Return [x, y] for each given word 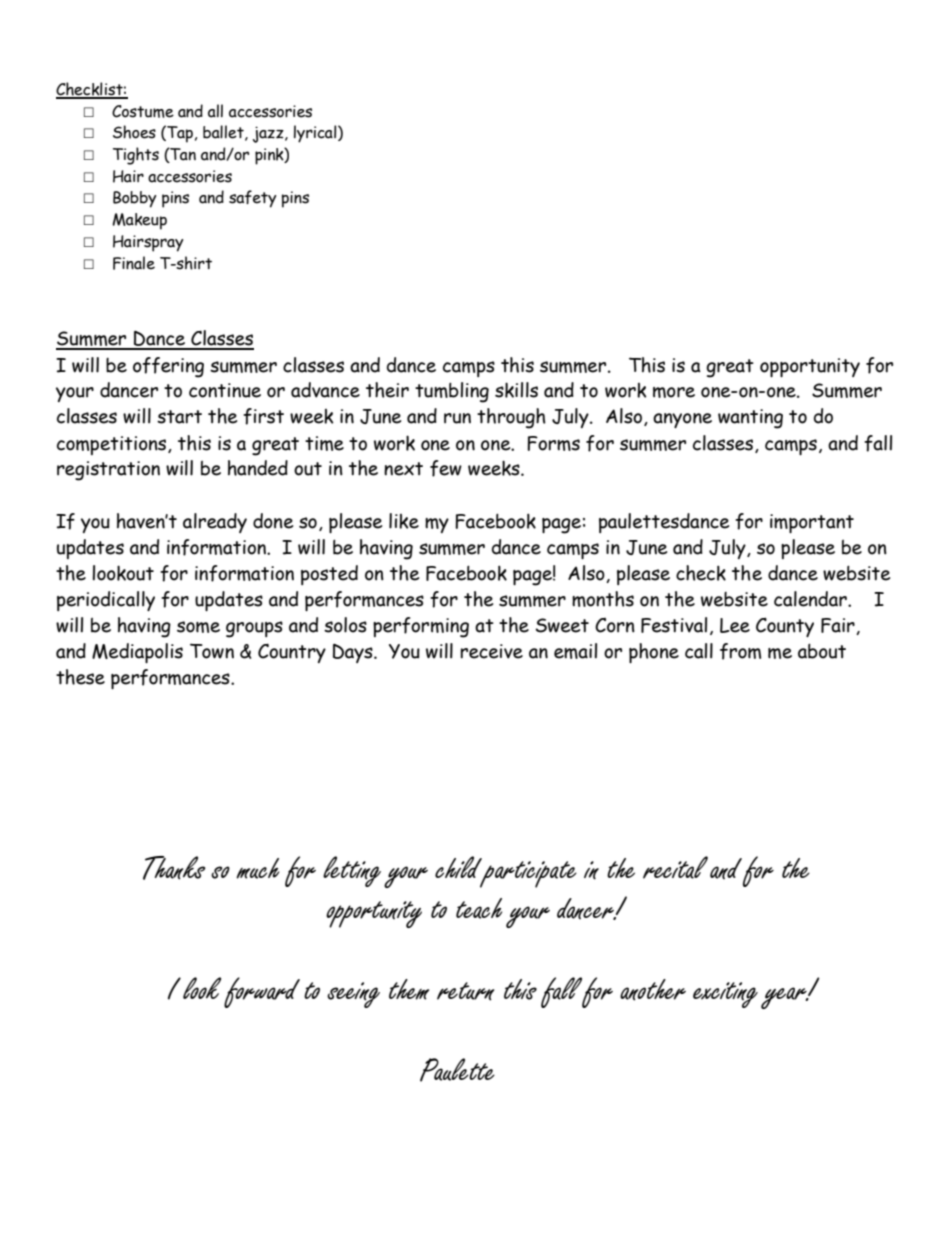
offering [168, 367]
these [80, 677]
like [404, 521]
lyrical [316, 134]
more [674, 392]
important [812, 523]
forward [262, 992]
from [740, 651]
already [215, 523]
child [459, 868]
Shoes [134, 132]
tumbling [452, 392]
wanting [750, 419]
